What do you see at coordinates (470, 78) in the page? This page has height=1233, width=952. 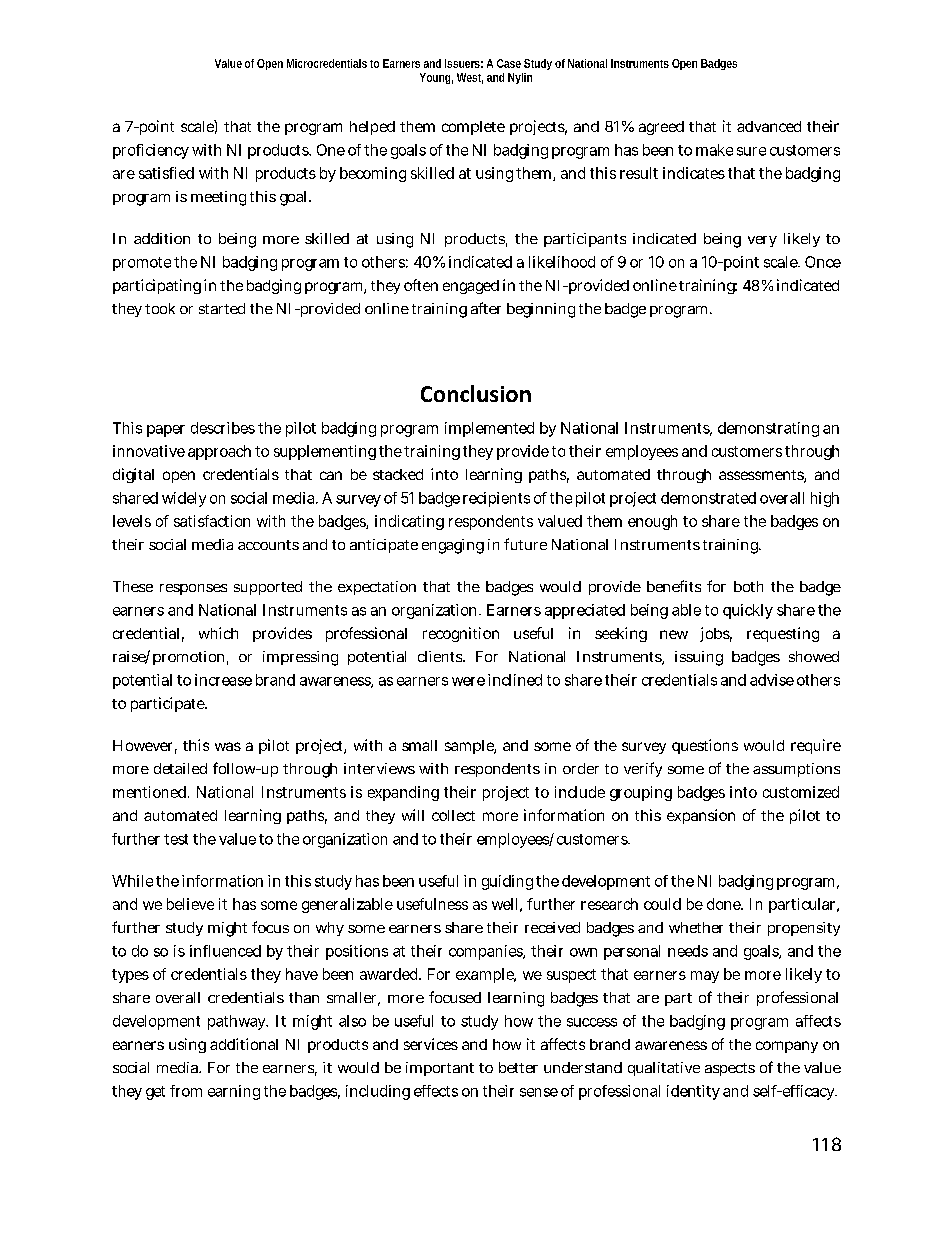 I see `West` at bounding box center [470, 78].
